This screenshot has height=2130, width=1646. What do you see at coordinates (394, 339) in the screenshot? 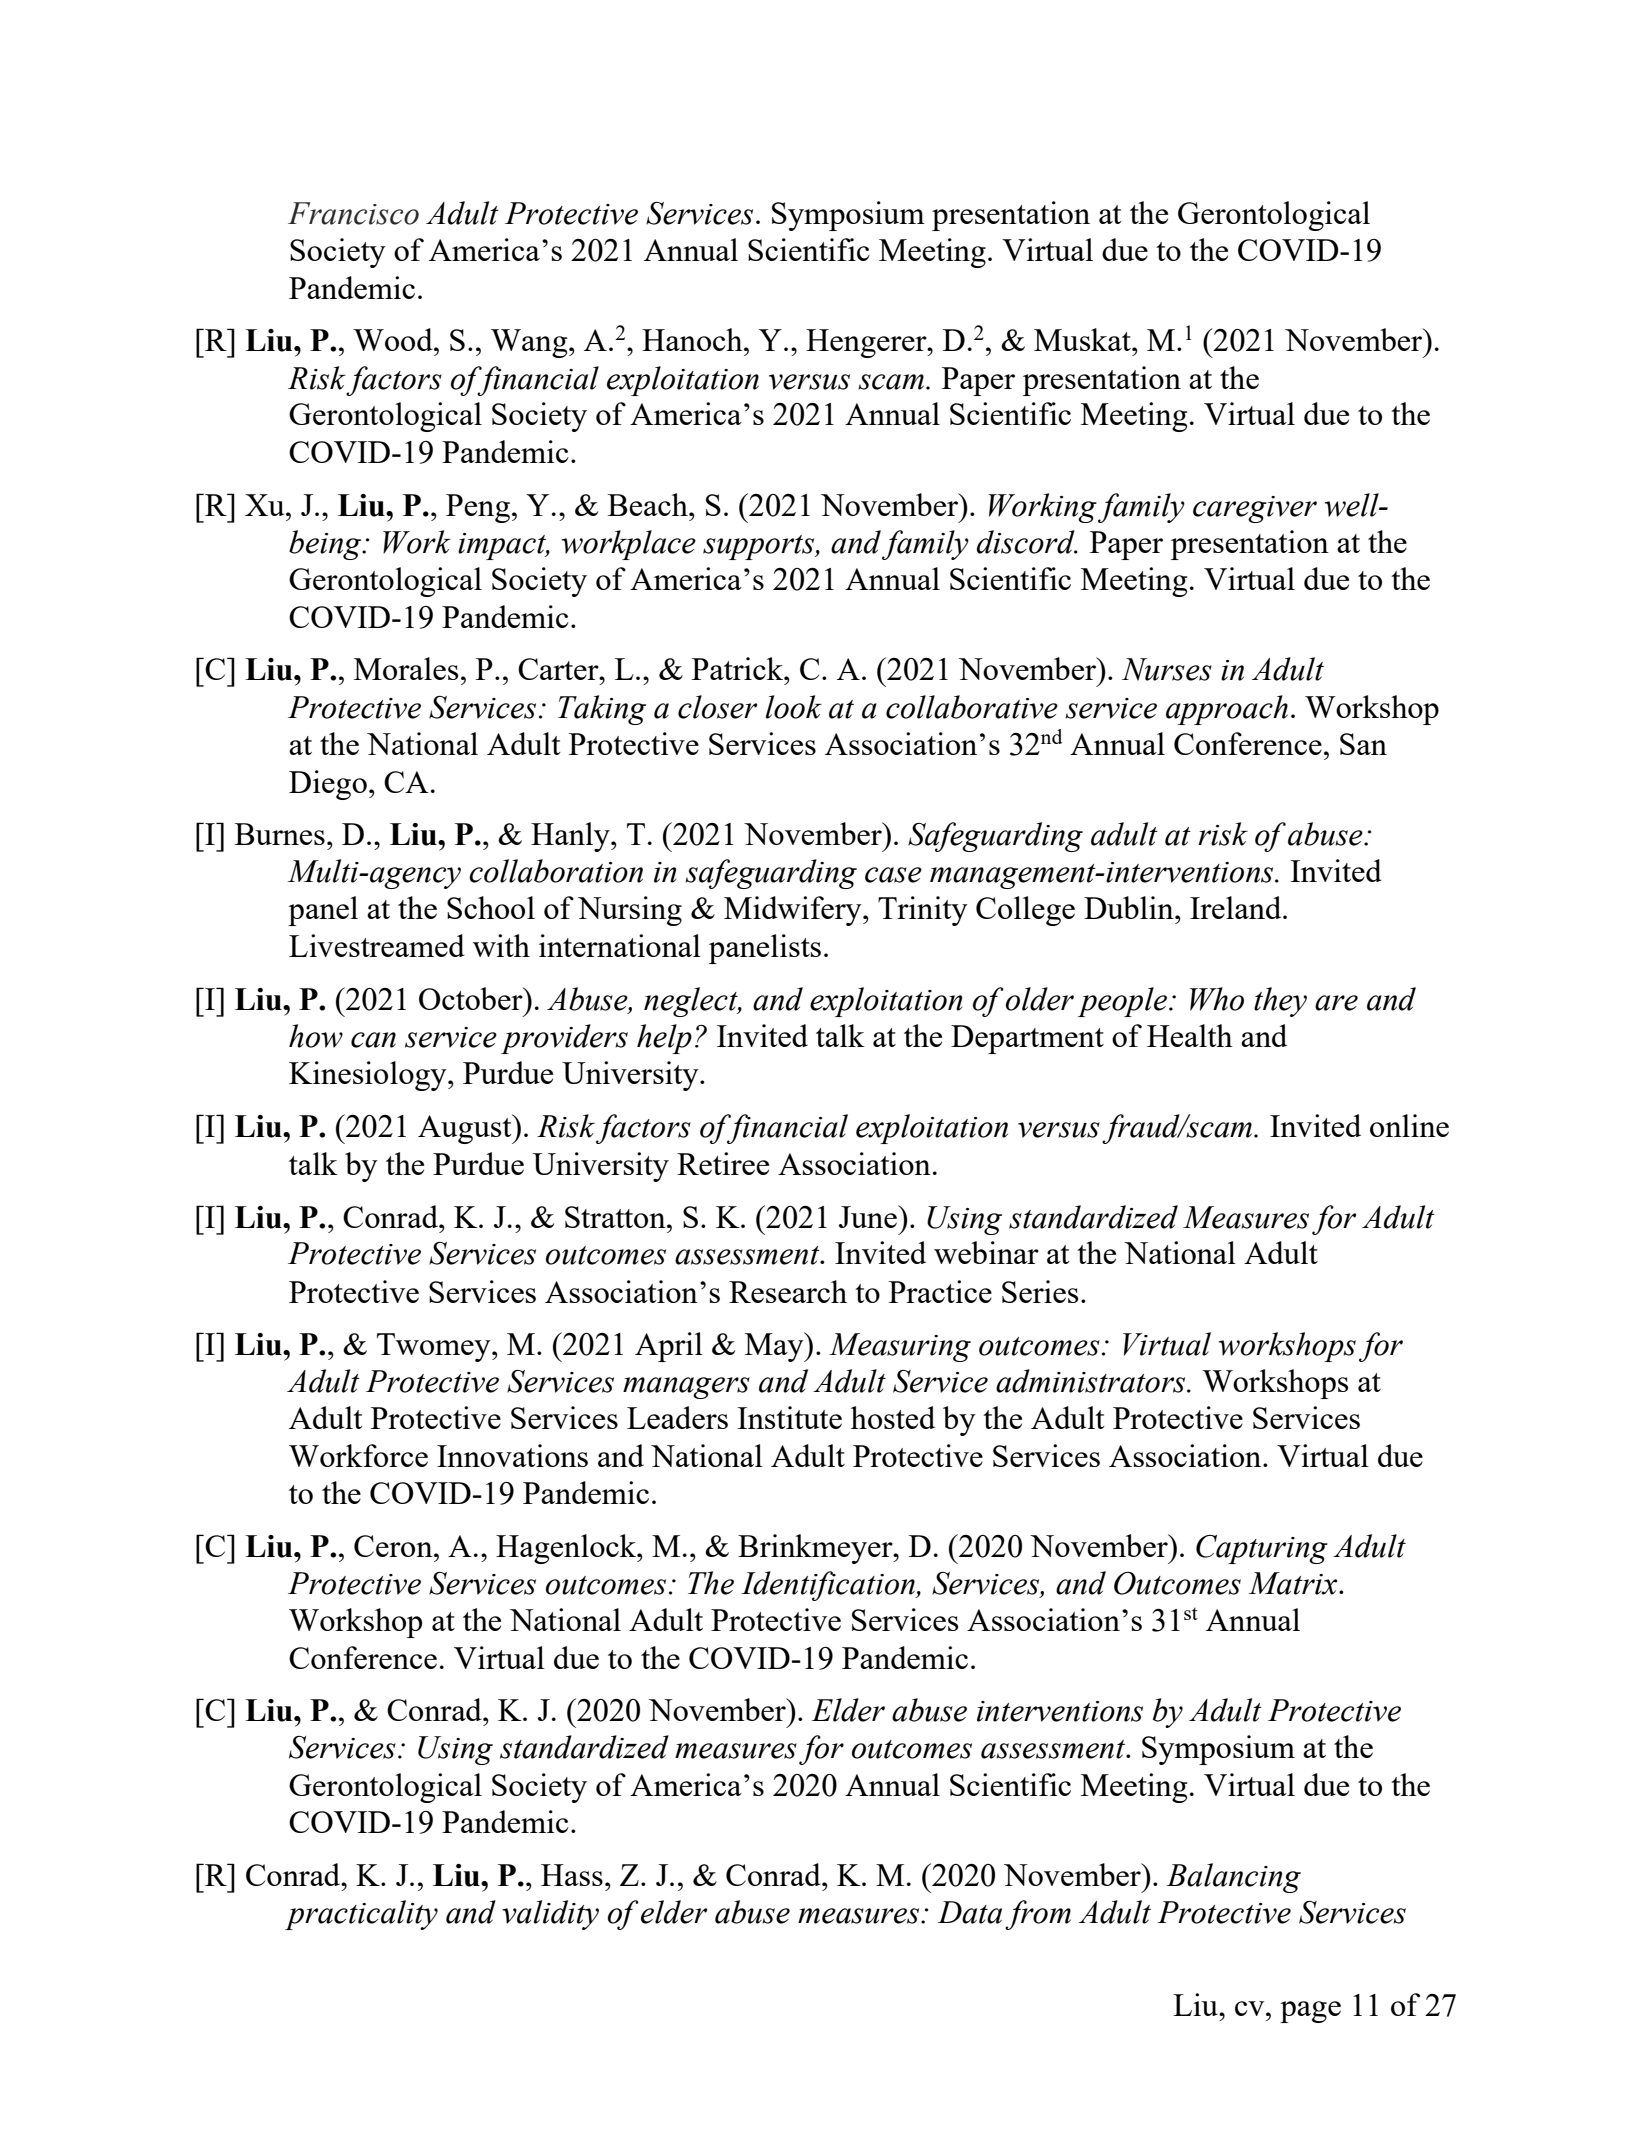
I see `Wood` at bounding box center [394, 339].
